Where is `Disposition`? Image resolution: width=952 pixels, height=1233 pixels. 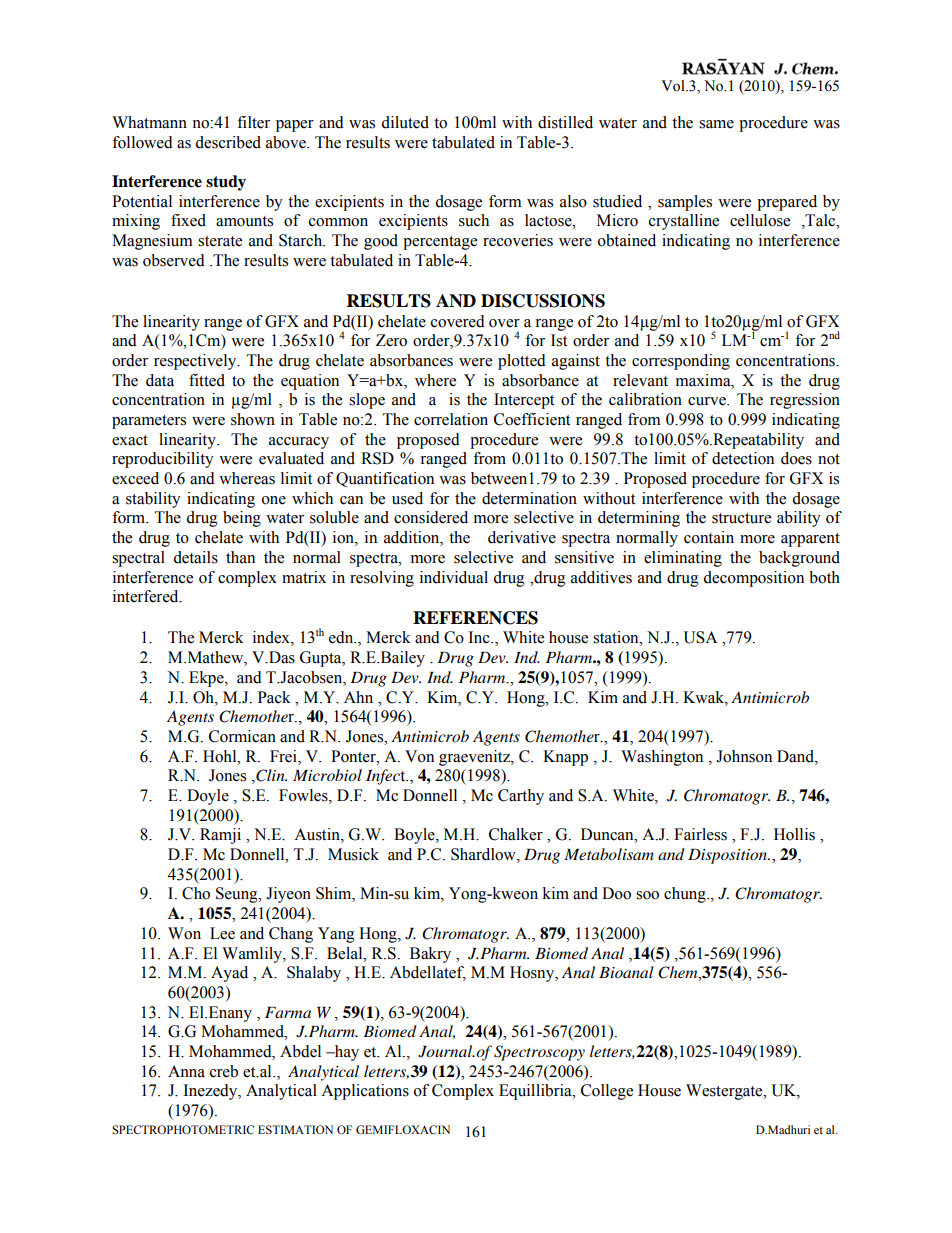
Disposition is located at coordinates (728, 856).
